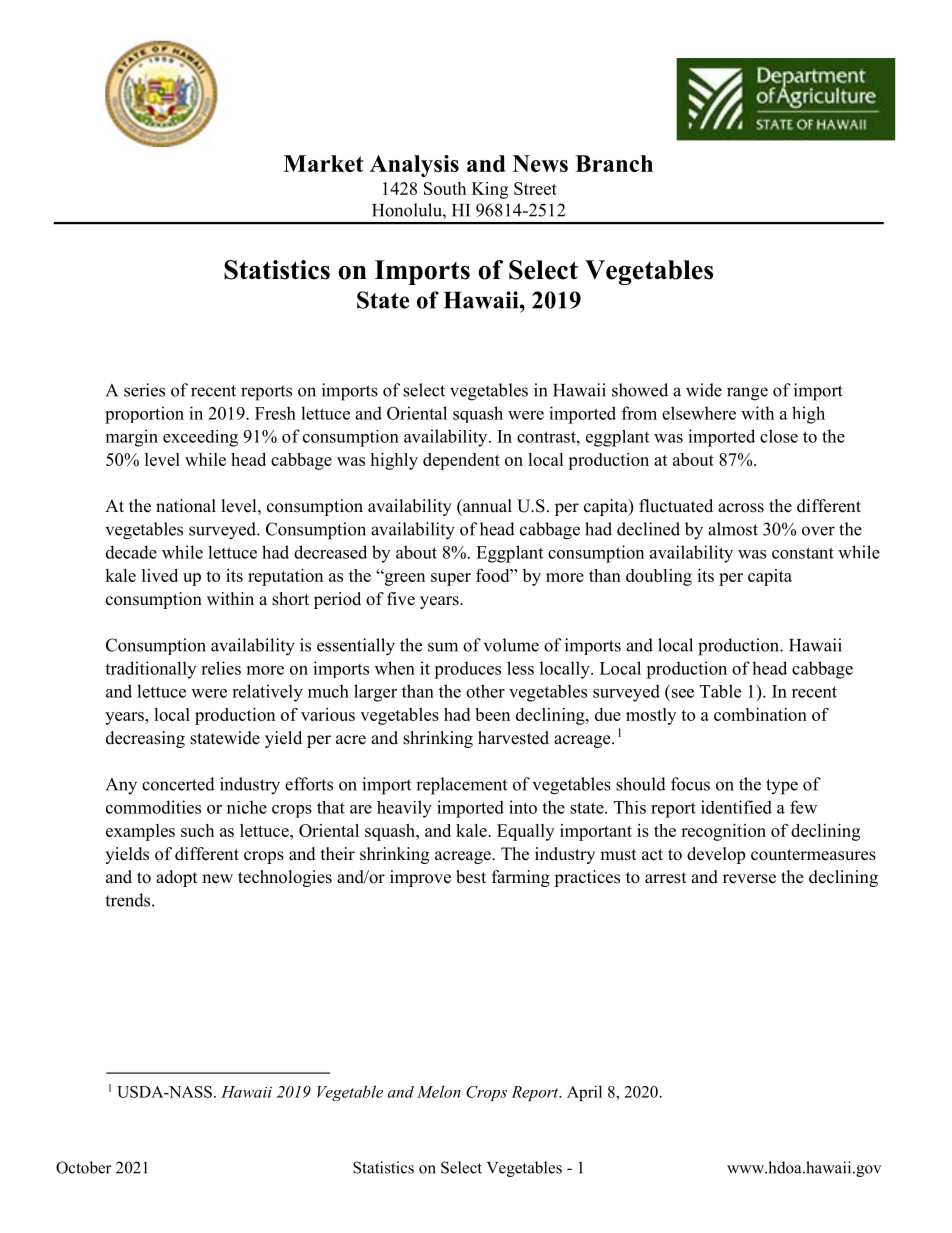  I want to click on South, so click(445, 188).
